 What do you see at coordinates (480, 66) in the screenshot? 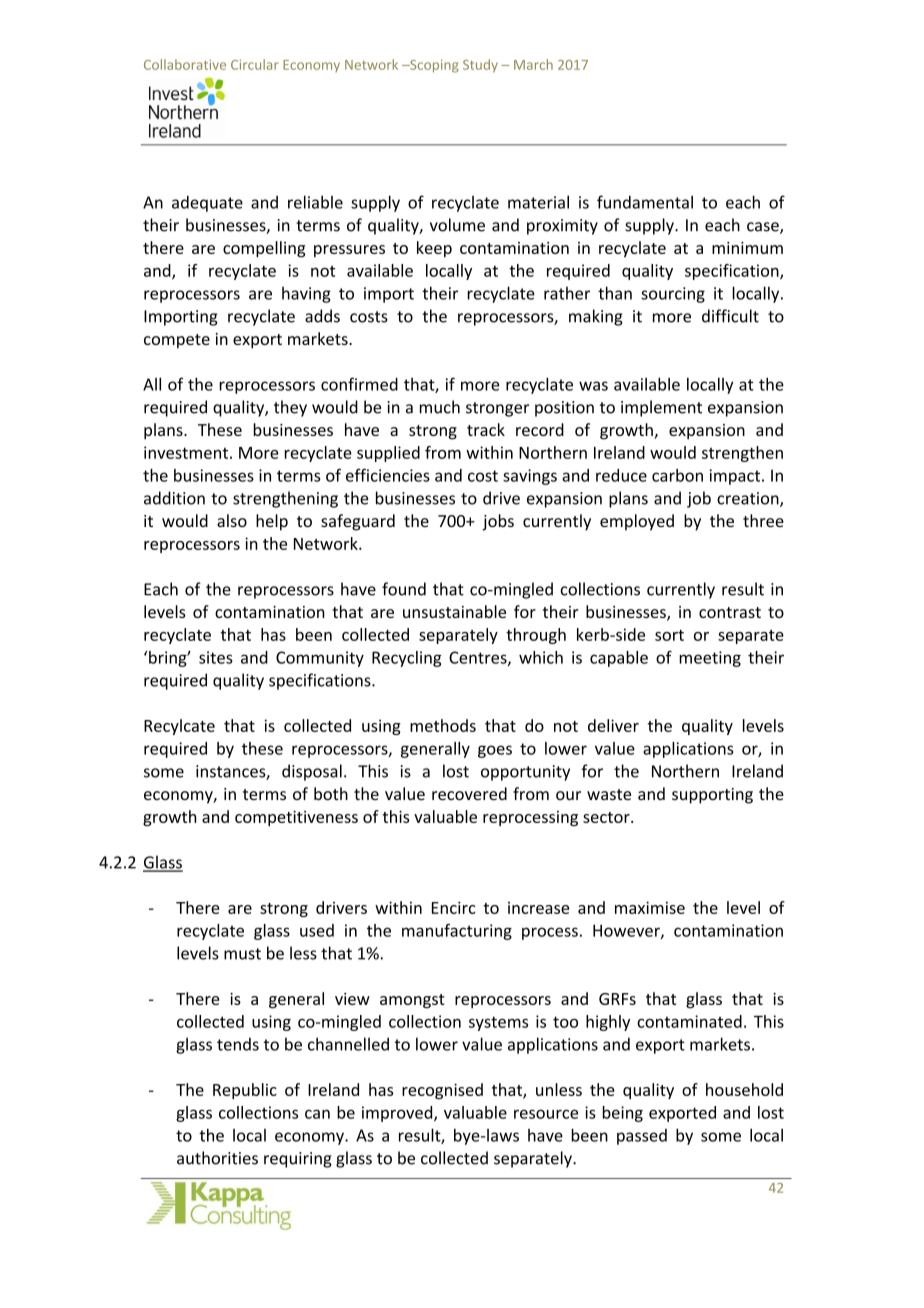
I see `Study` at bounding box center [480, 66].
